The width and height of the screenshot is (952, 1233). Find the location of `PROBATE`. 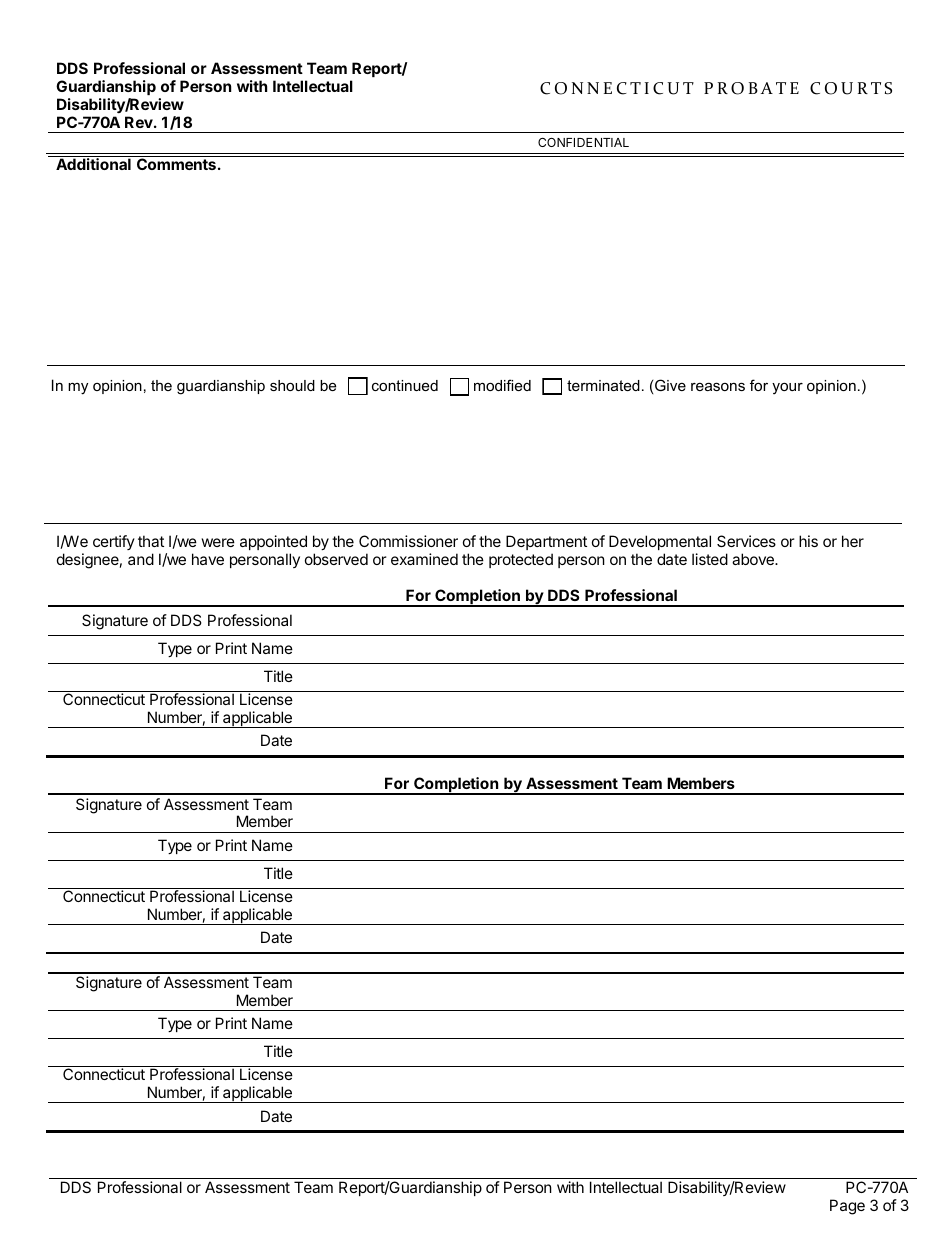

PROBATE is located at coordinates (751, 88).
